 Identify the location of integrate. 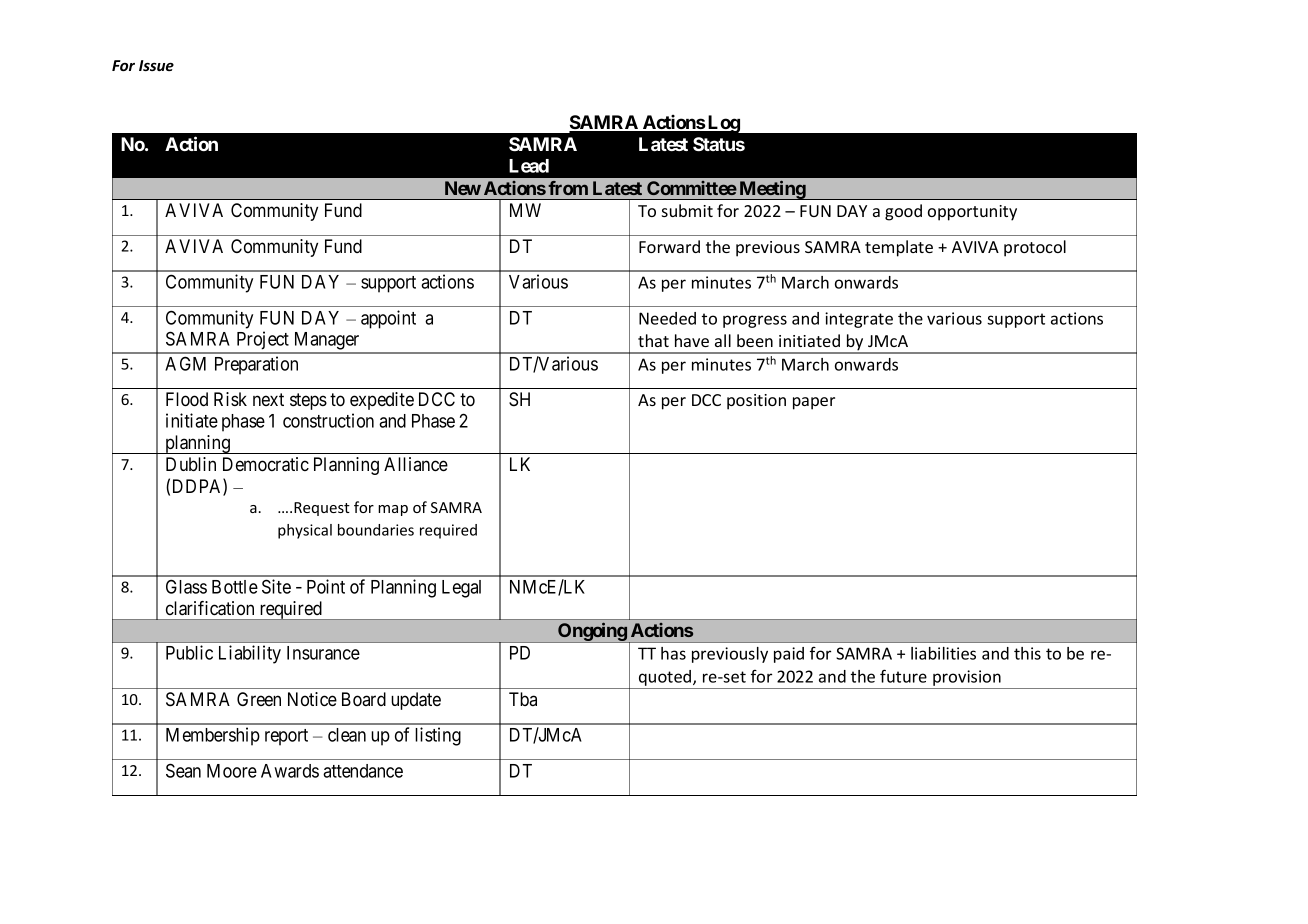
(859, 320).
